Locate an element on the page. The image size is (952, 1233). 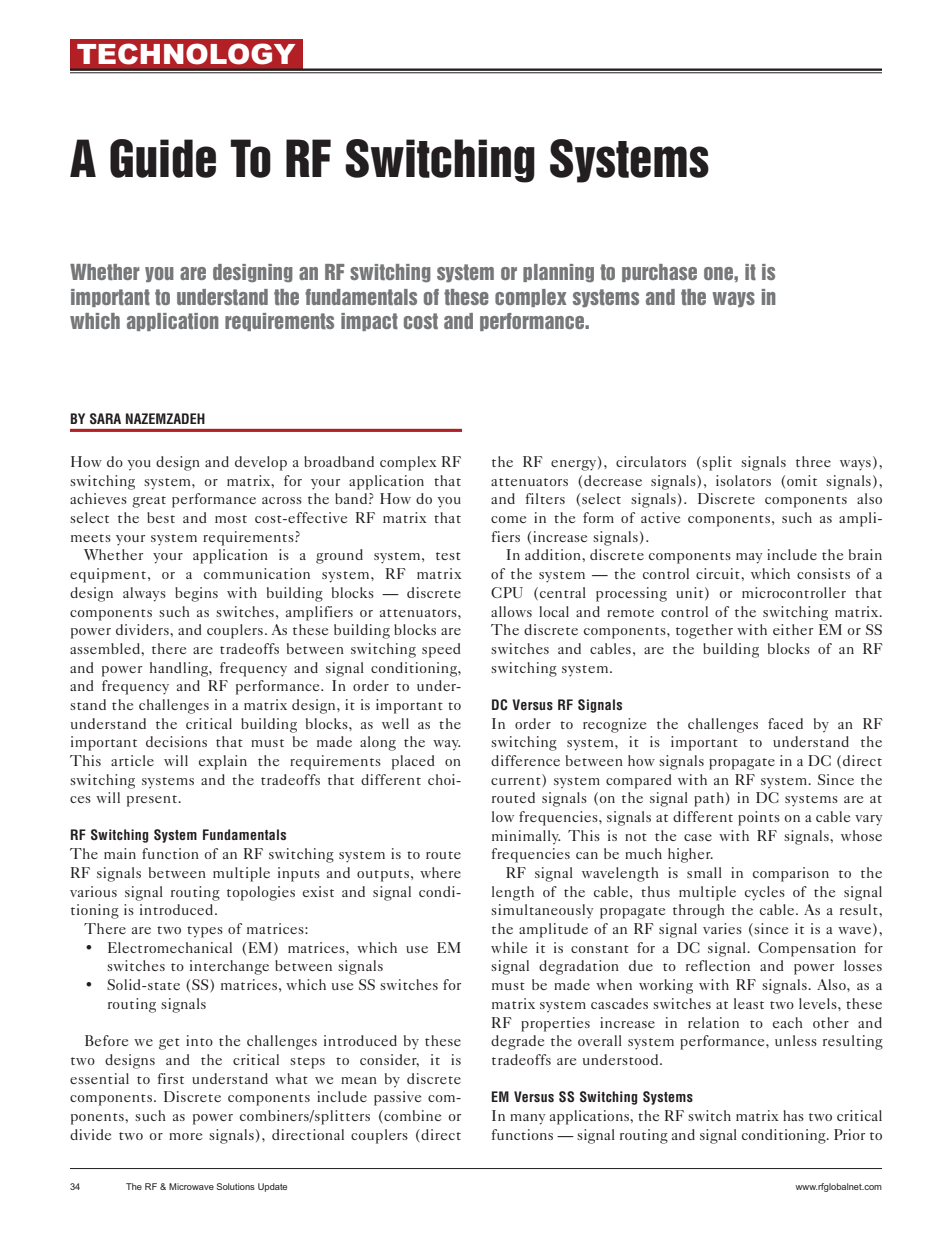
many is located at coordinates (528, 1119).
